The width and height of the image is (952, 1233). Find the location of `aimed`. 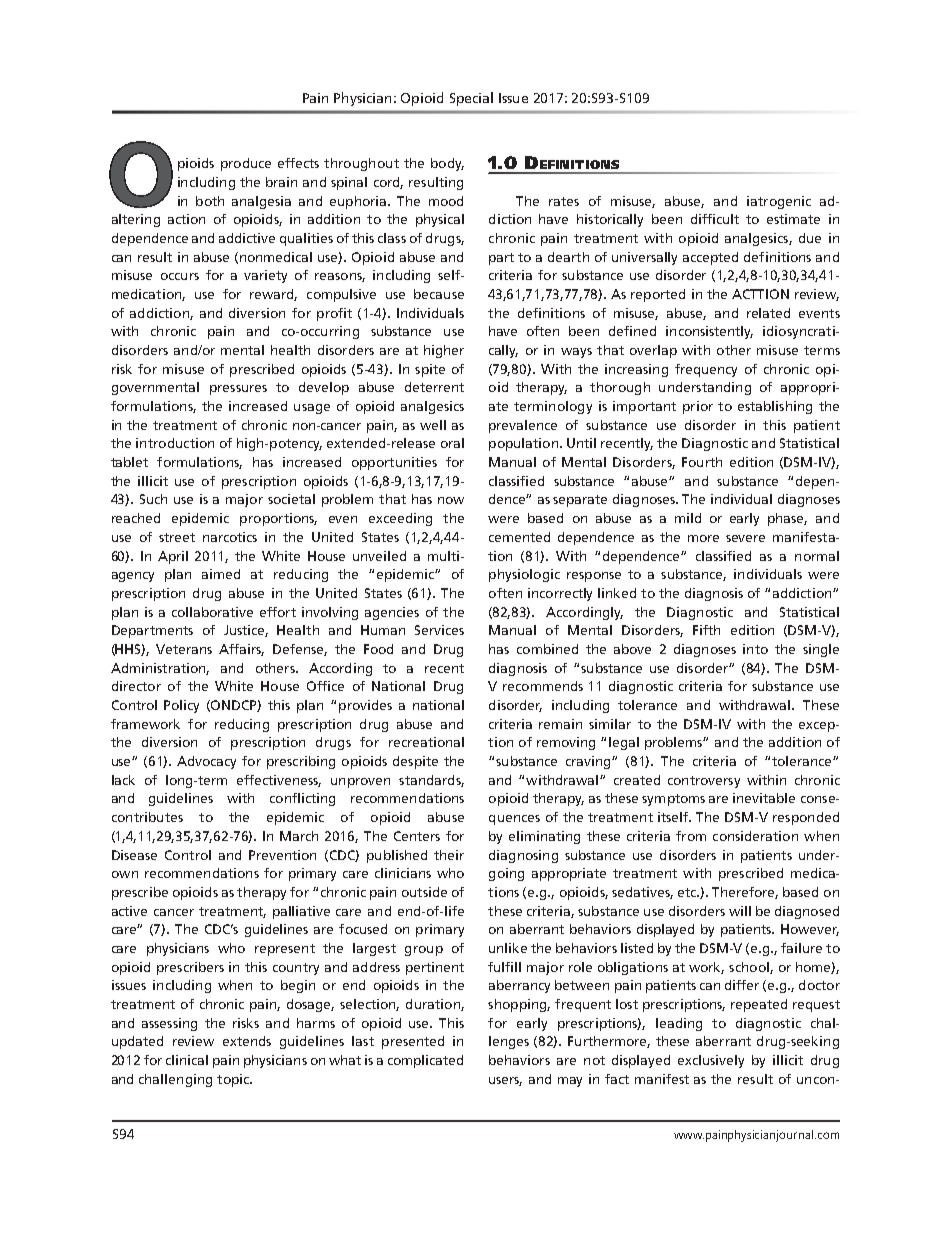

aimed is located at coordinates (221, 574).
